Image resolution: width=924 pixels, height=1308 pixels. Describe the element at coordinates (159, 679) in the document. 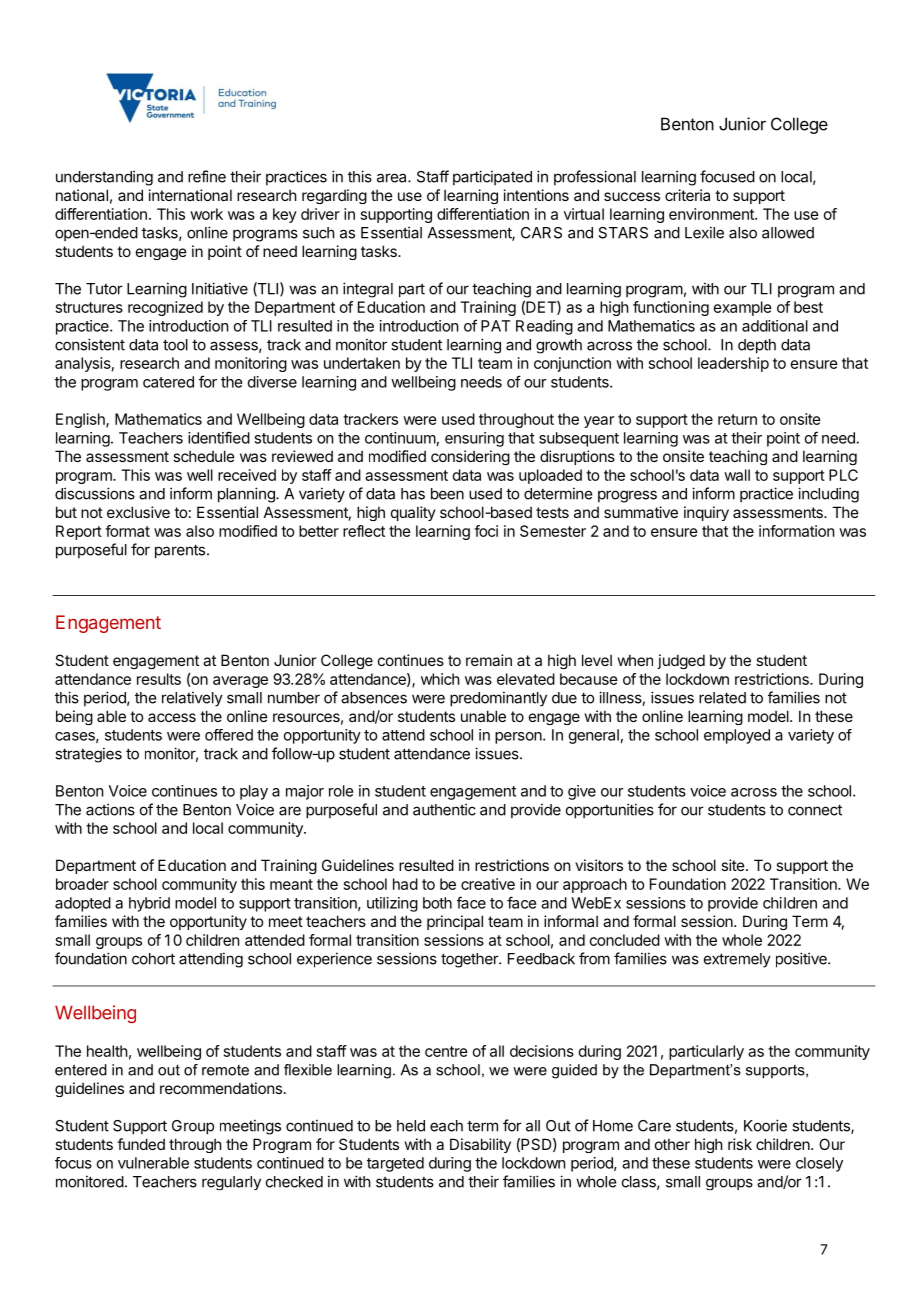

I see `results` at that location.
